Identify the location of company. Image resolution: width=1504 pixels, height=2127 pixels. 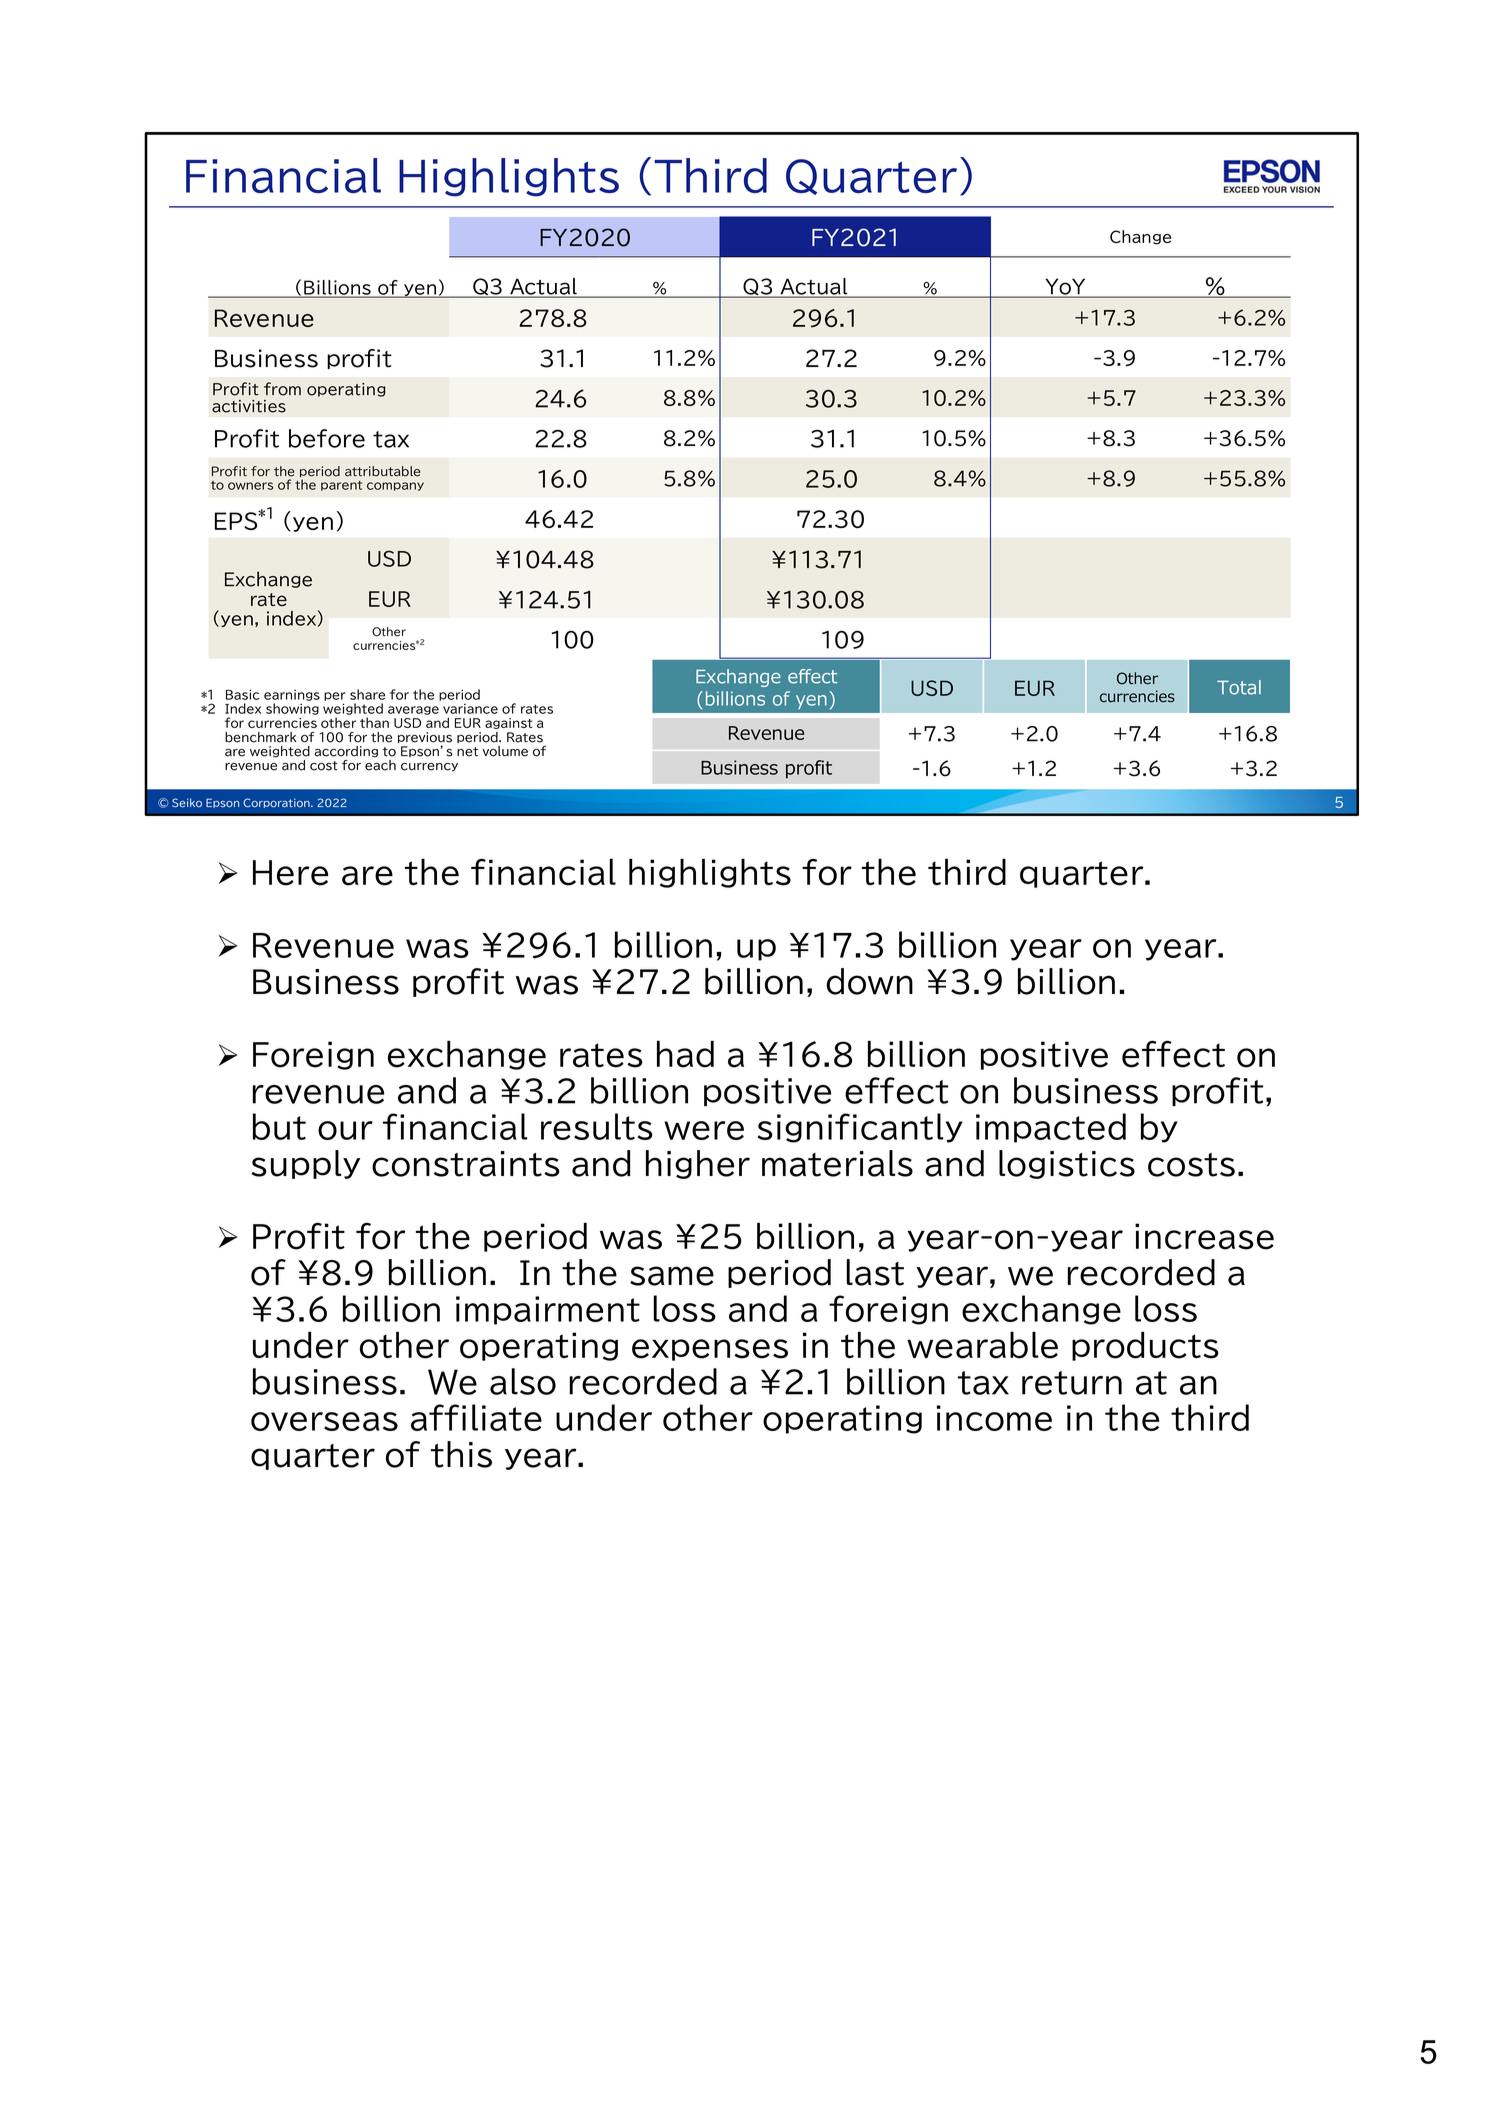
(395, 486).
